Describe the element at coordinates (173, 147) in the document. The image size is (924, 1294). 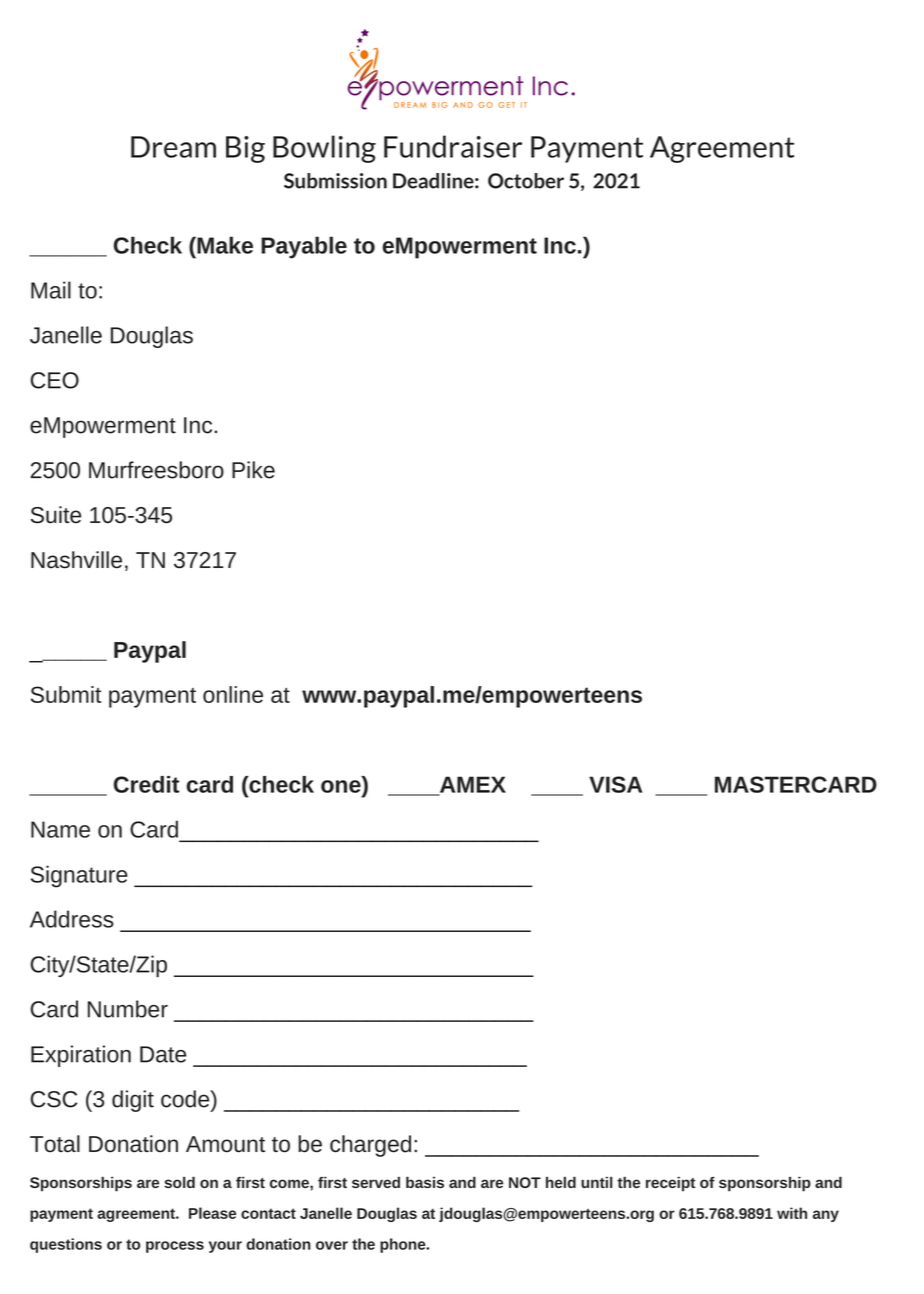
I see `Dream` at that location.
